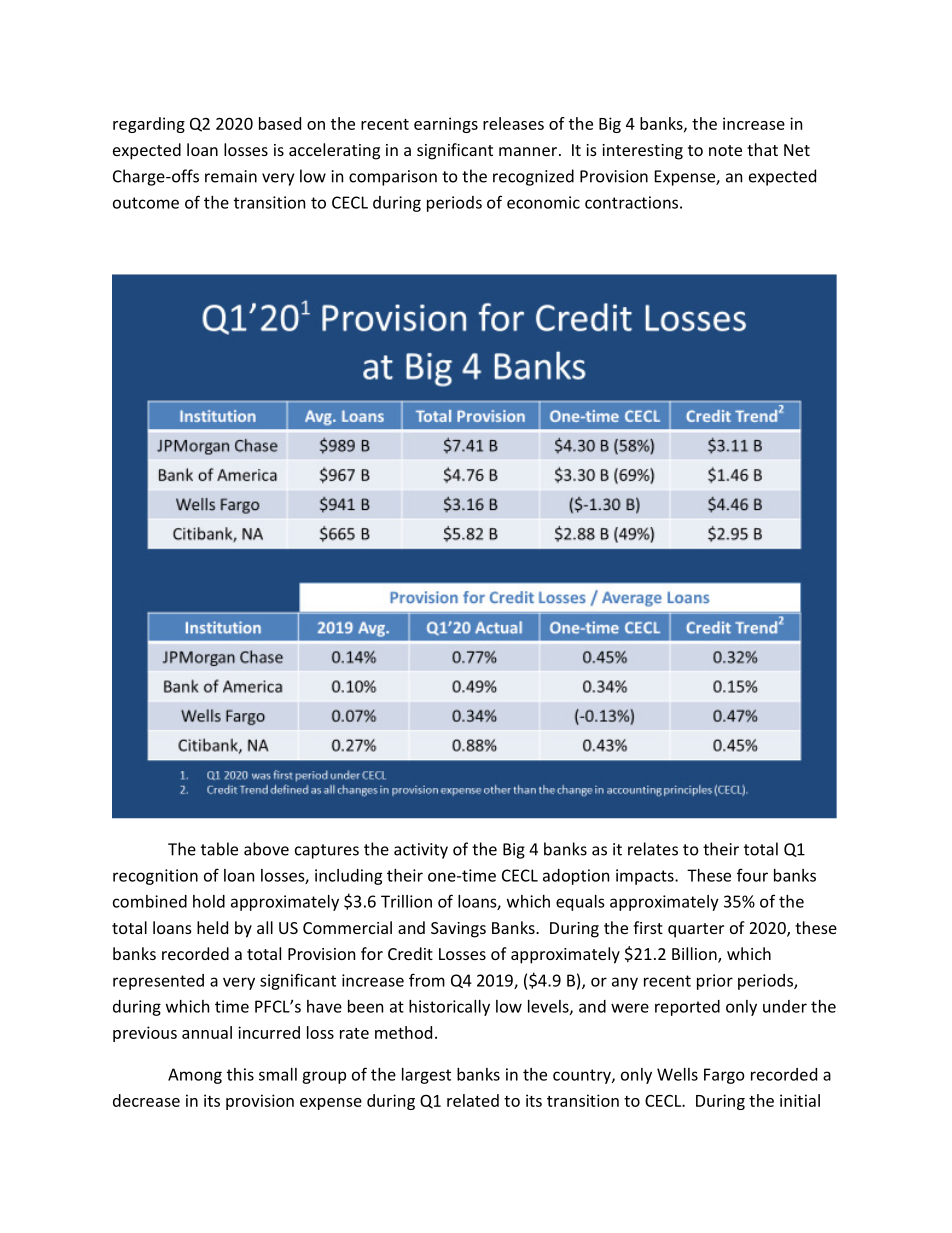 Image resolution: width=952 pixels, height=1233 pixels. I want to click on this, so click(240, 1074).
